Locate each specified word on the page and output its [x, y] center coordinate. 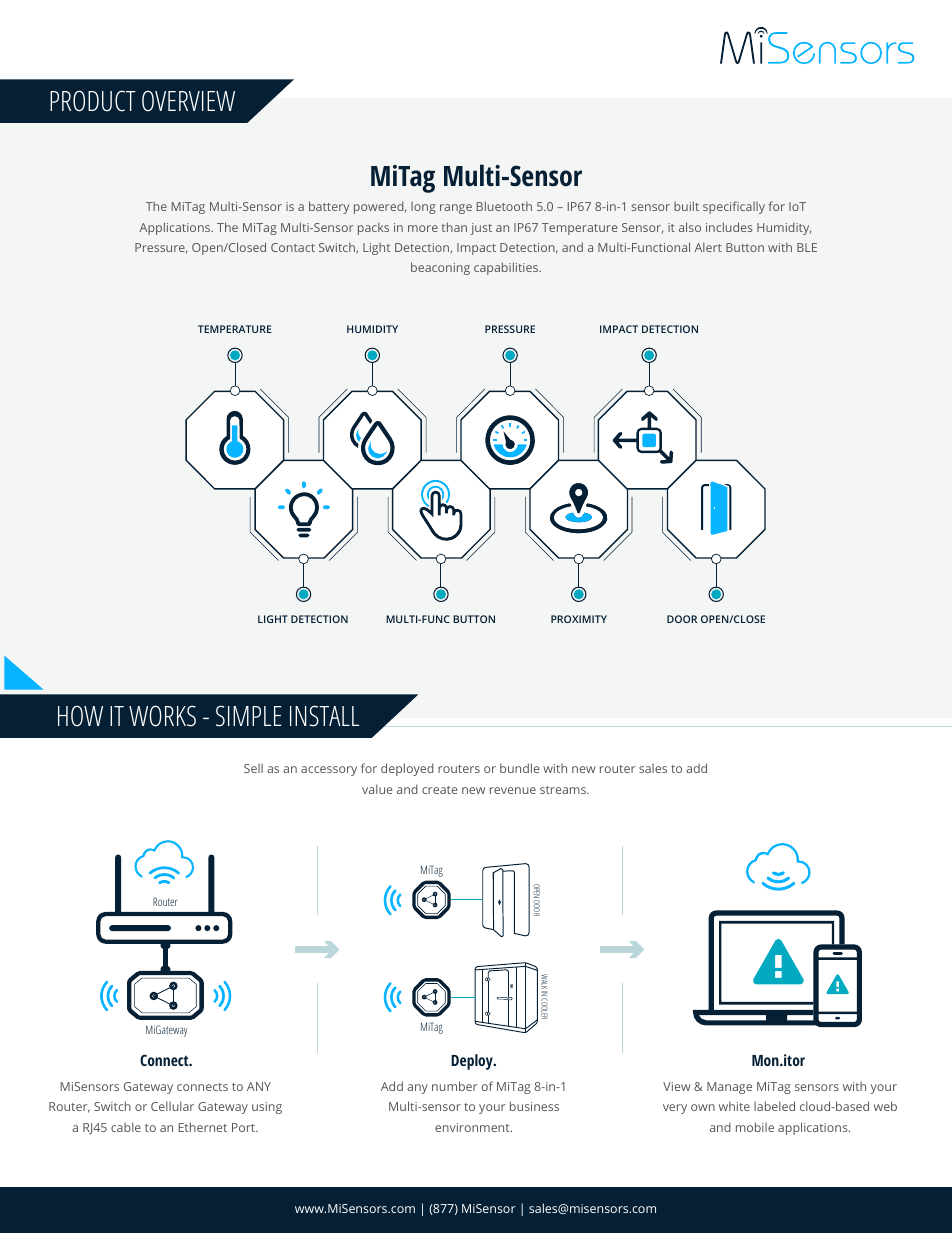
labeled [774, 1106]
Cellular [172, 1106]
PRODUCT [93, 101]
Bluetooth [504, 206]
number [454, 1086]
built [686, 206]
